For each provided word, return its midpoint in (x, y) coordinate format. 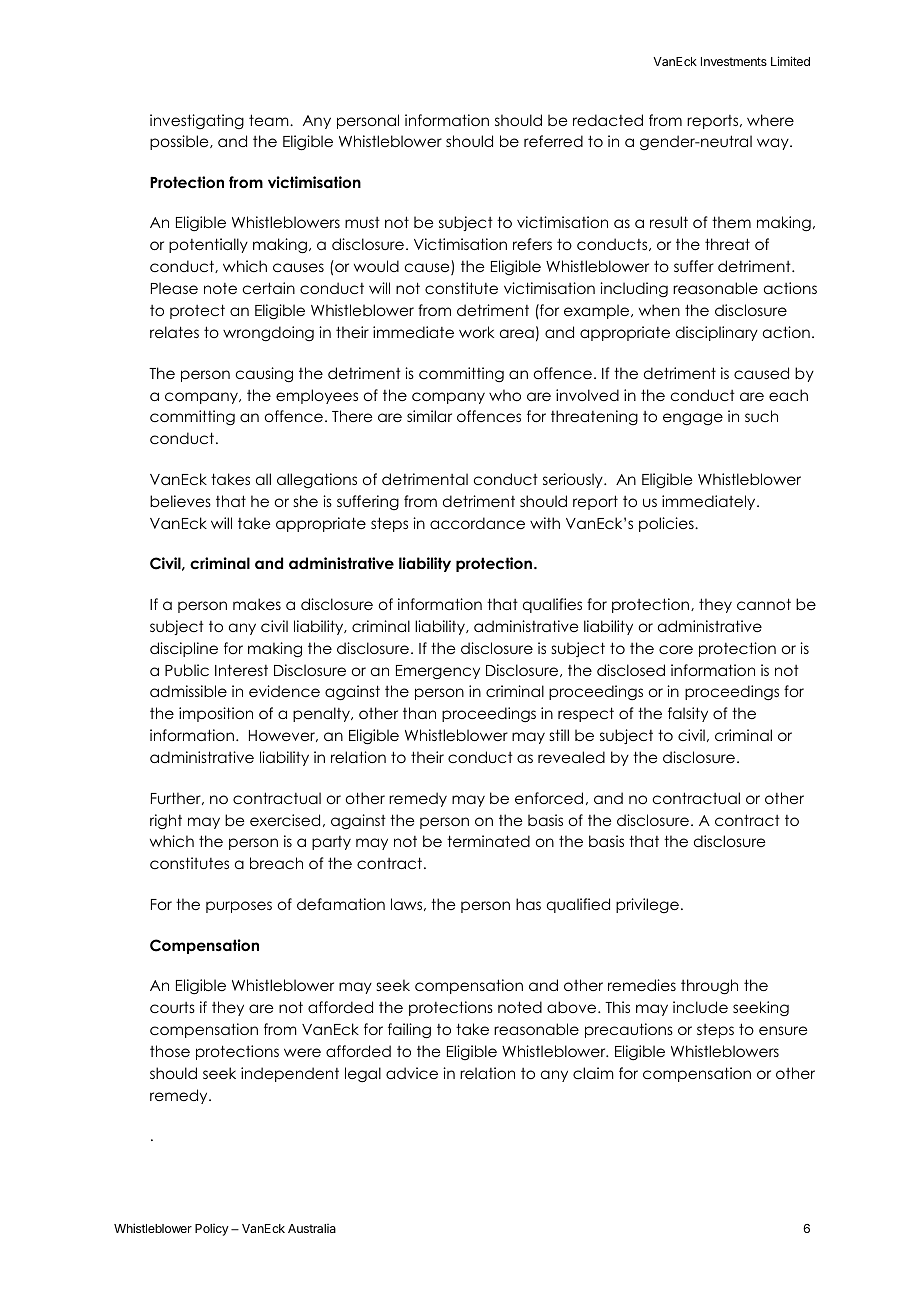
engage (693, 419)
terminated (488, 841)
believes (180, 501)
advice (412, 1073)
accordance (477, 523)
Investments (734, 61)
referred (553, 141)
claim (593, 1073)
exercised (285, 820)
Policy (212, 1230)
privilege (647, 905)
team (270, 120)
